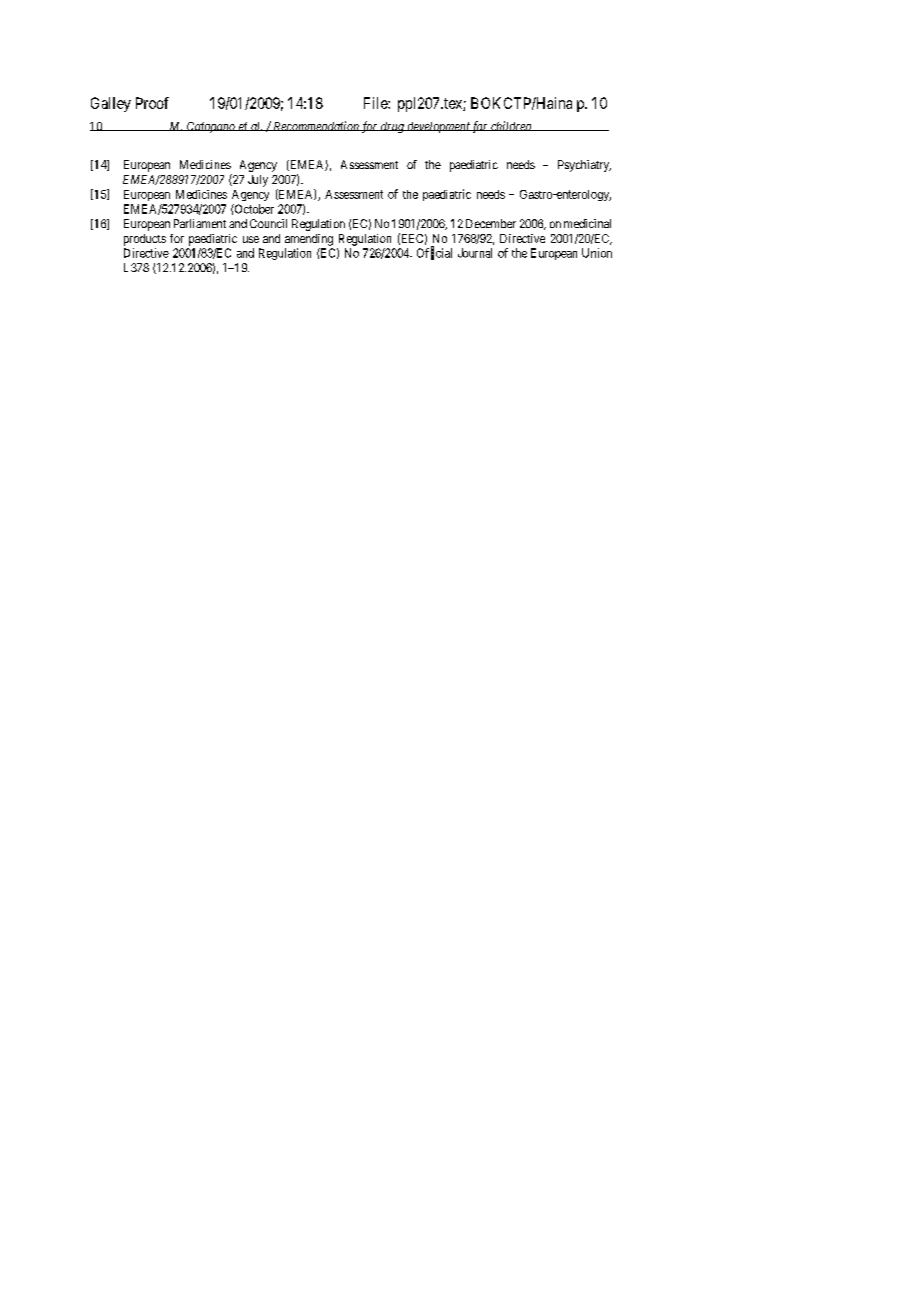 Image resolution: width=924 pixels, height=1308 pixels. I want to click on December, so click(491, 223).
